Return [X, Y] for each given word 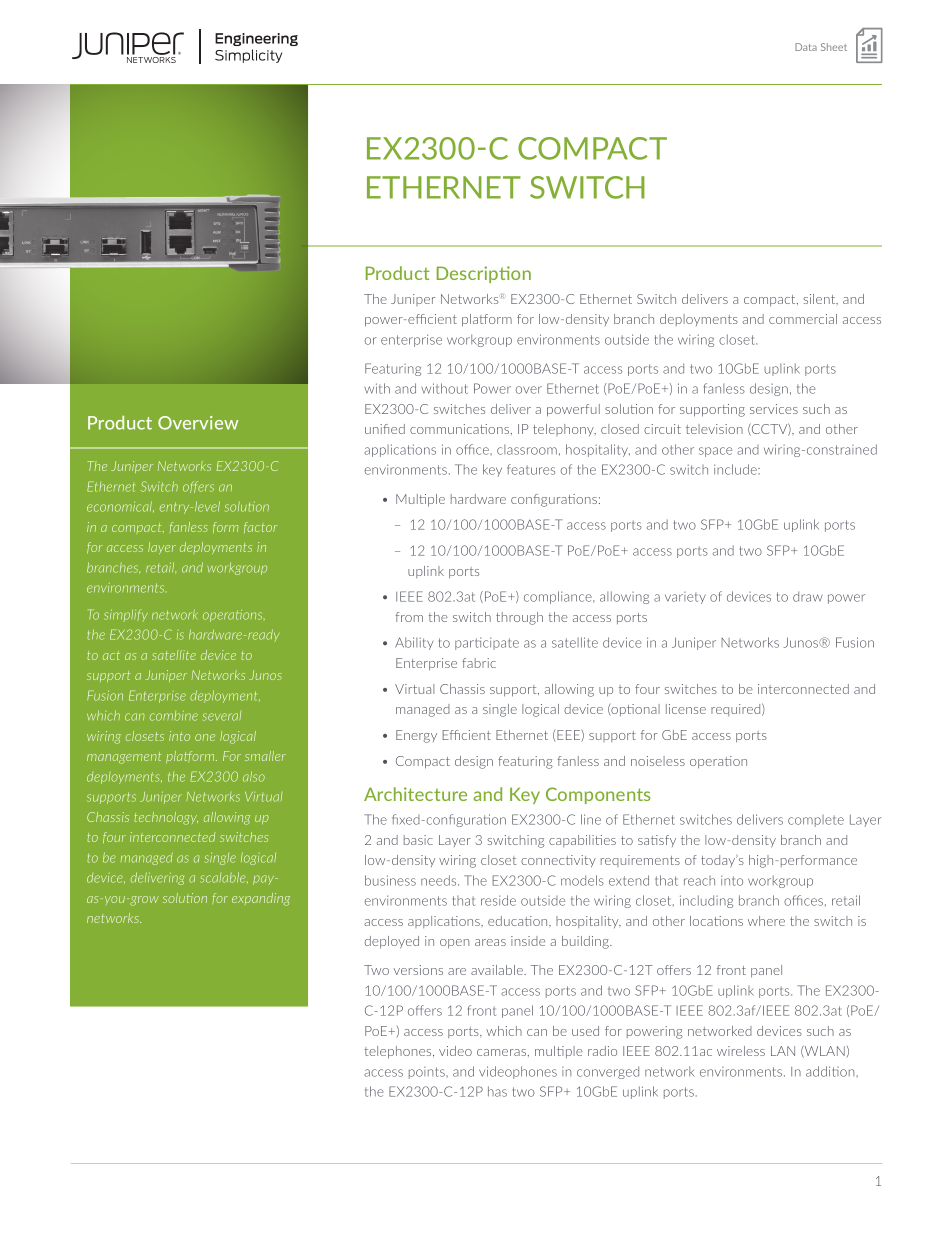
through [519, 618]
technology [166, 818]
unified [385, 429]
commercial [803, 319]
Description [484, 274]
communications [461, 429]
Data [806, 47]
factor [260, 527]
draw [807, 596]
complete [816, 821]
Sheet [834, 47]
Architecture [415, 794]
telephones [399, 1052]
